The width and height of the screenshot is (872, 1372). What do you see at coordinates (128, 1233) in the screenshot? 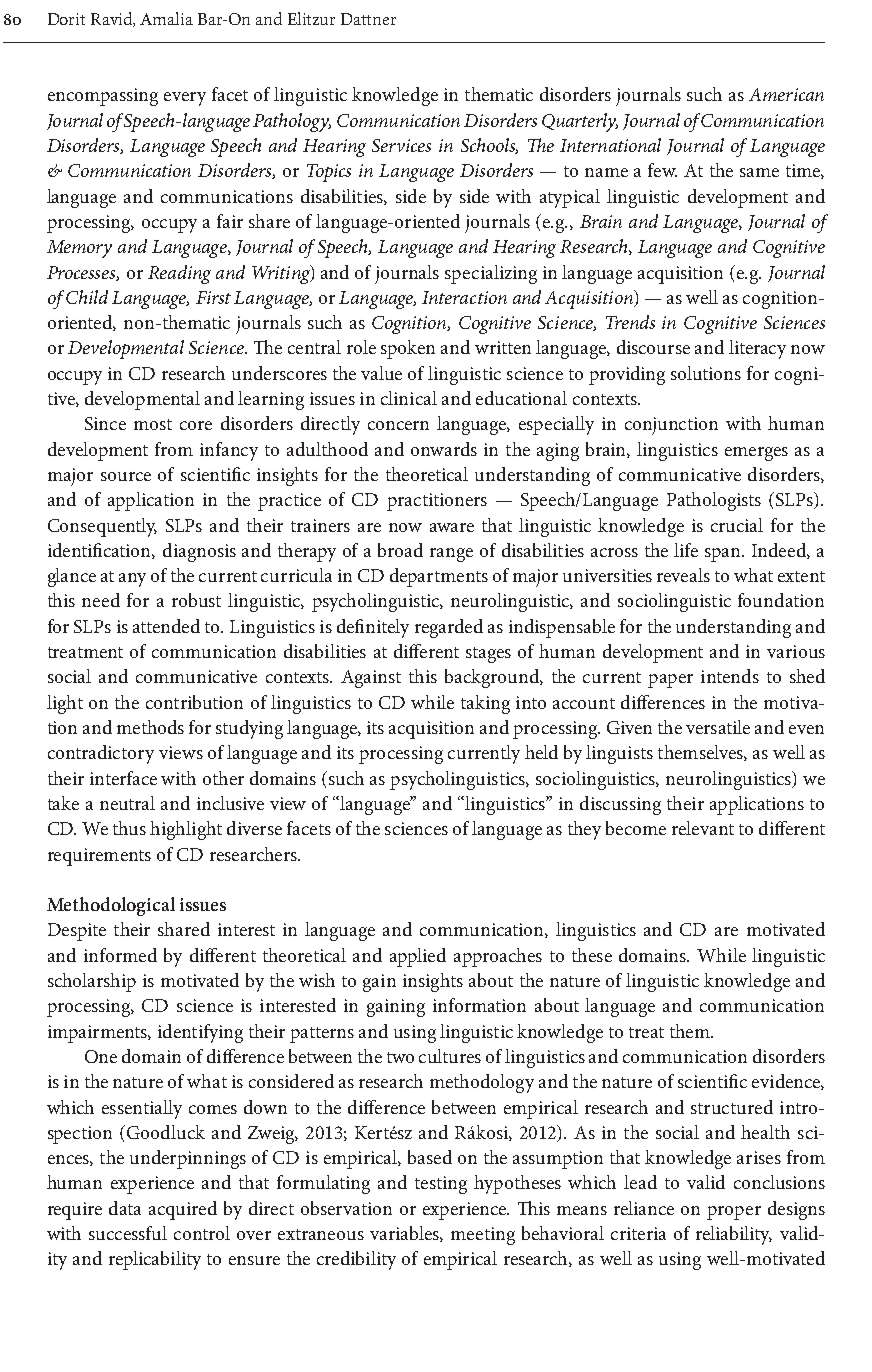
I see `successful` at bounding box center [128, 1233].
